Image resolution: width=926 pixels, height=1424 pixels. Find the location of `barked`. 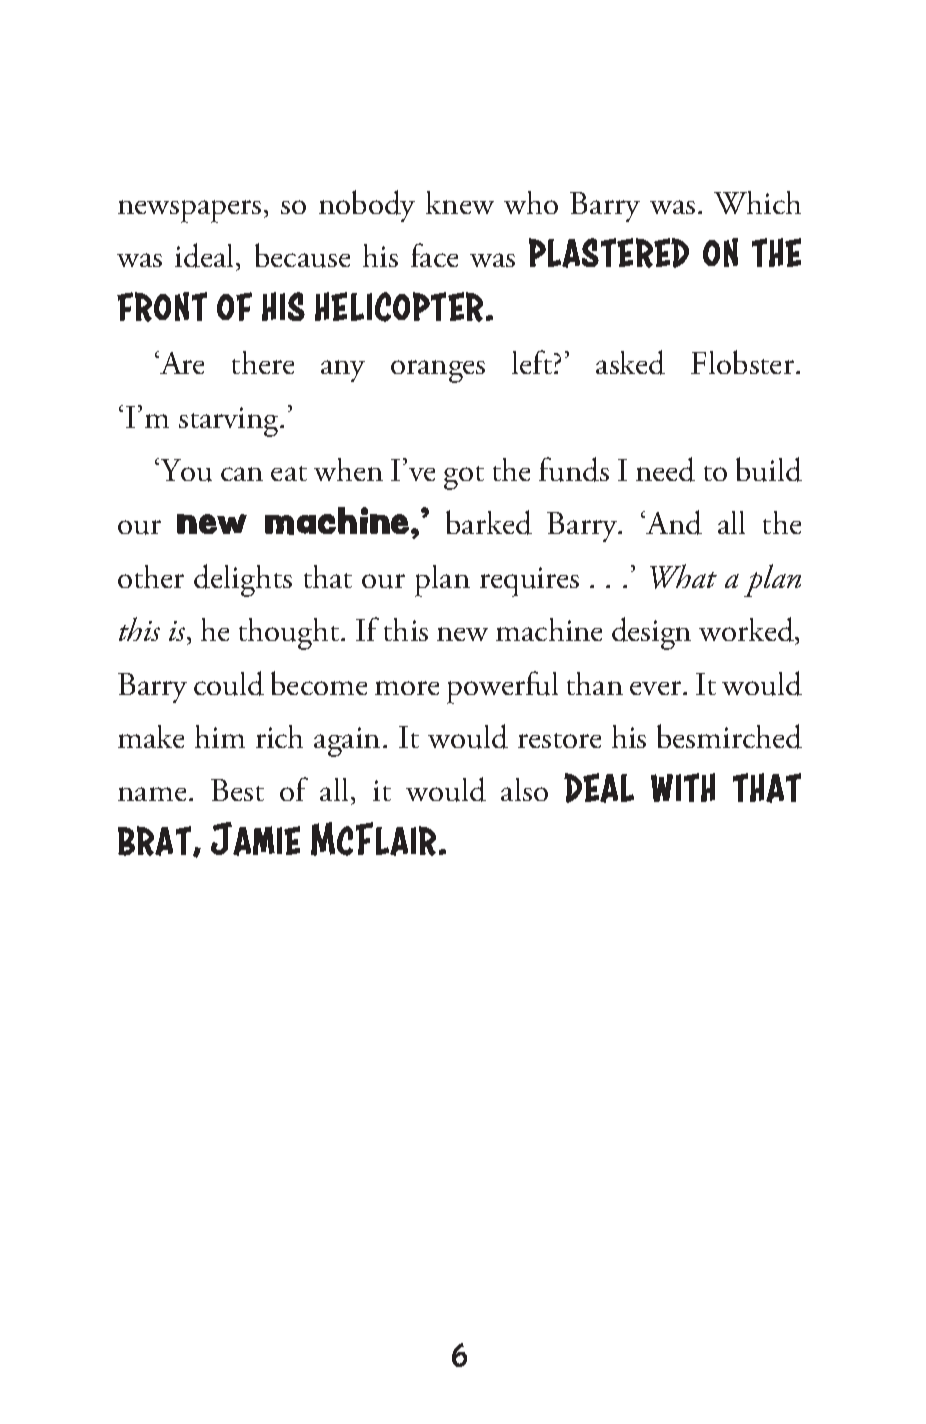

barked is located at coordinates (489, 522).
